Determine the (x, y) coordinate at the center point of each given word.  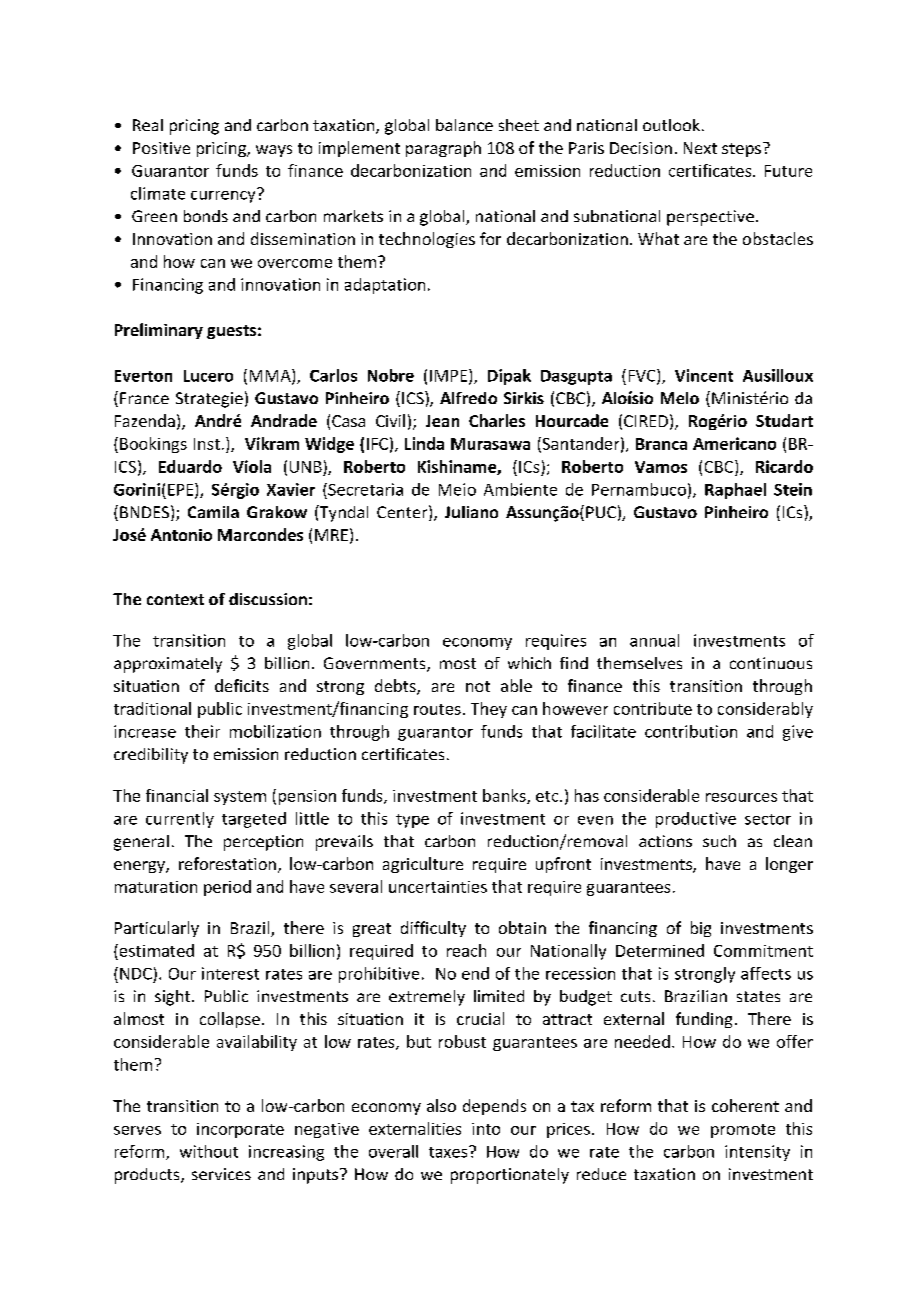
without (209, 1151)
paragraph (443, 149)
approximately (168, 665)
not (478, 686)
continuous (771, 663)
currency (224, 195)
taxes (449, 1152)
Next (700, 148)
